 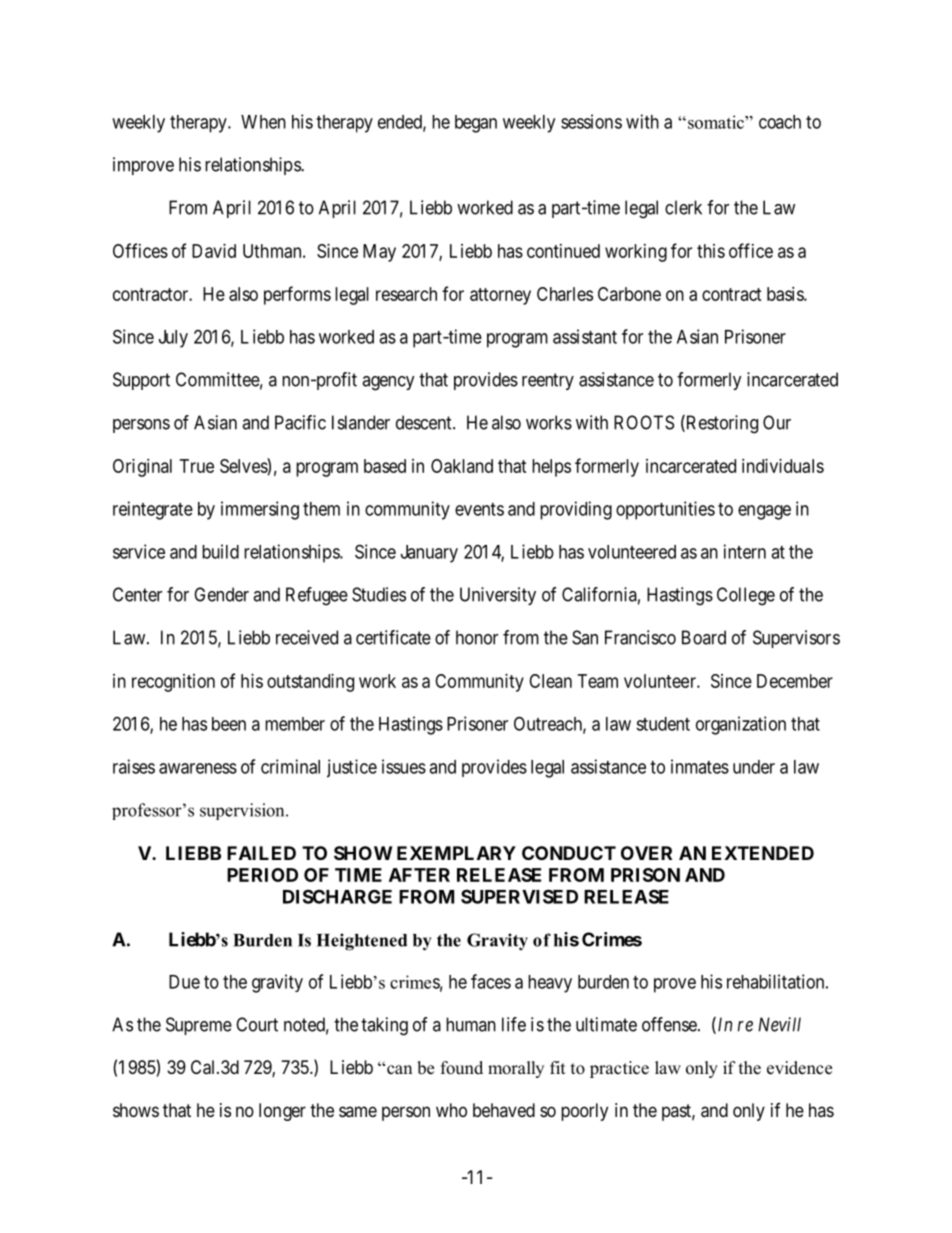 I want to click on began, so click(x=476, y=124).
